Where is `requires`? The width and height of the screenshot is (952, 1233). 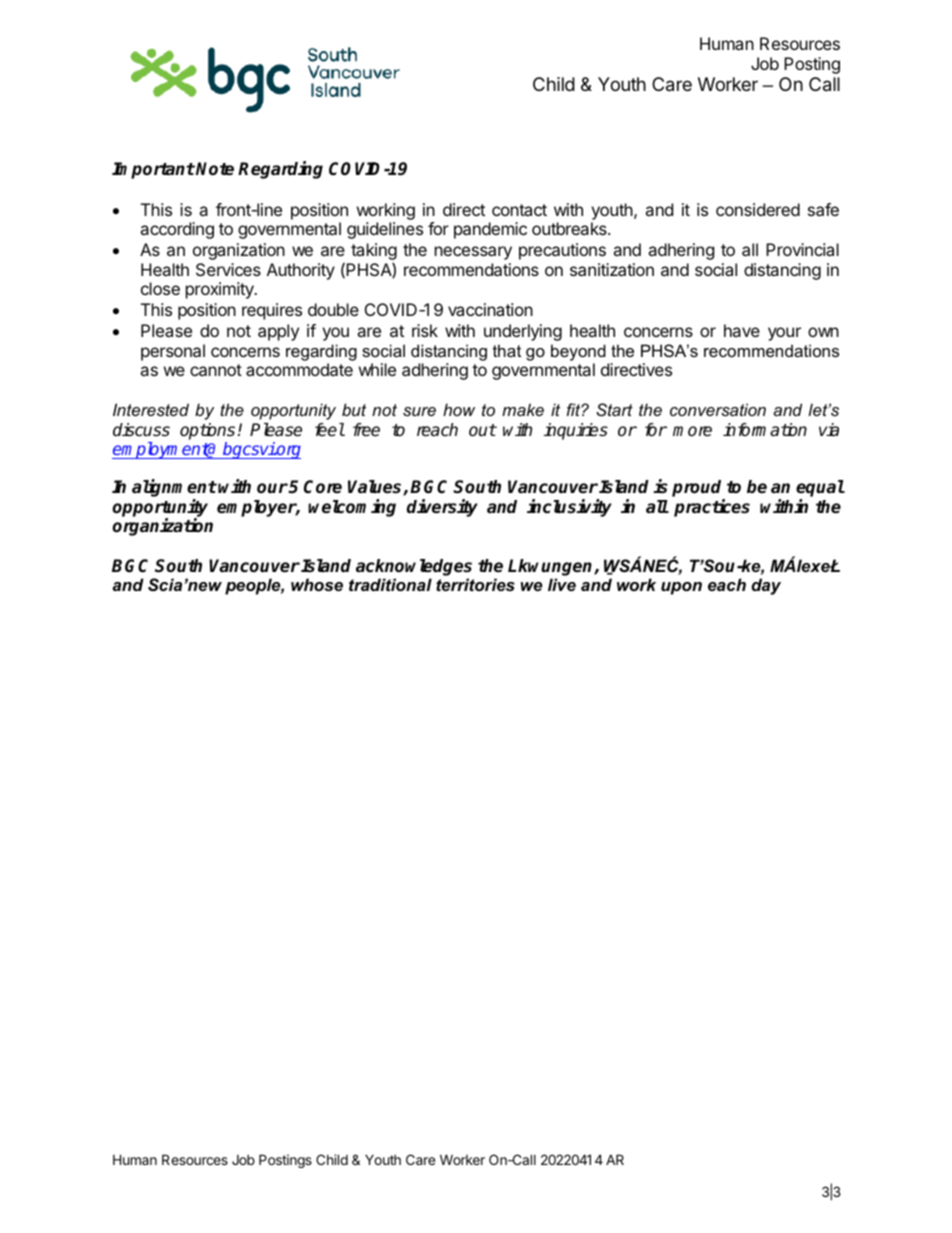 requires is located at coordinates (272, 311).
